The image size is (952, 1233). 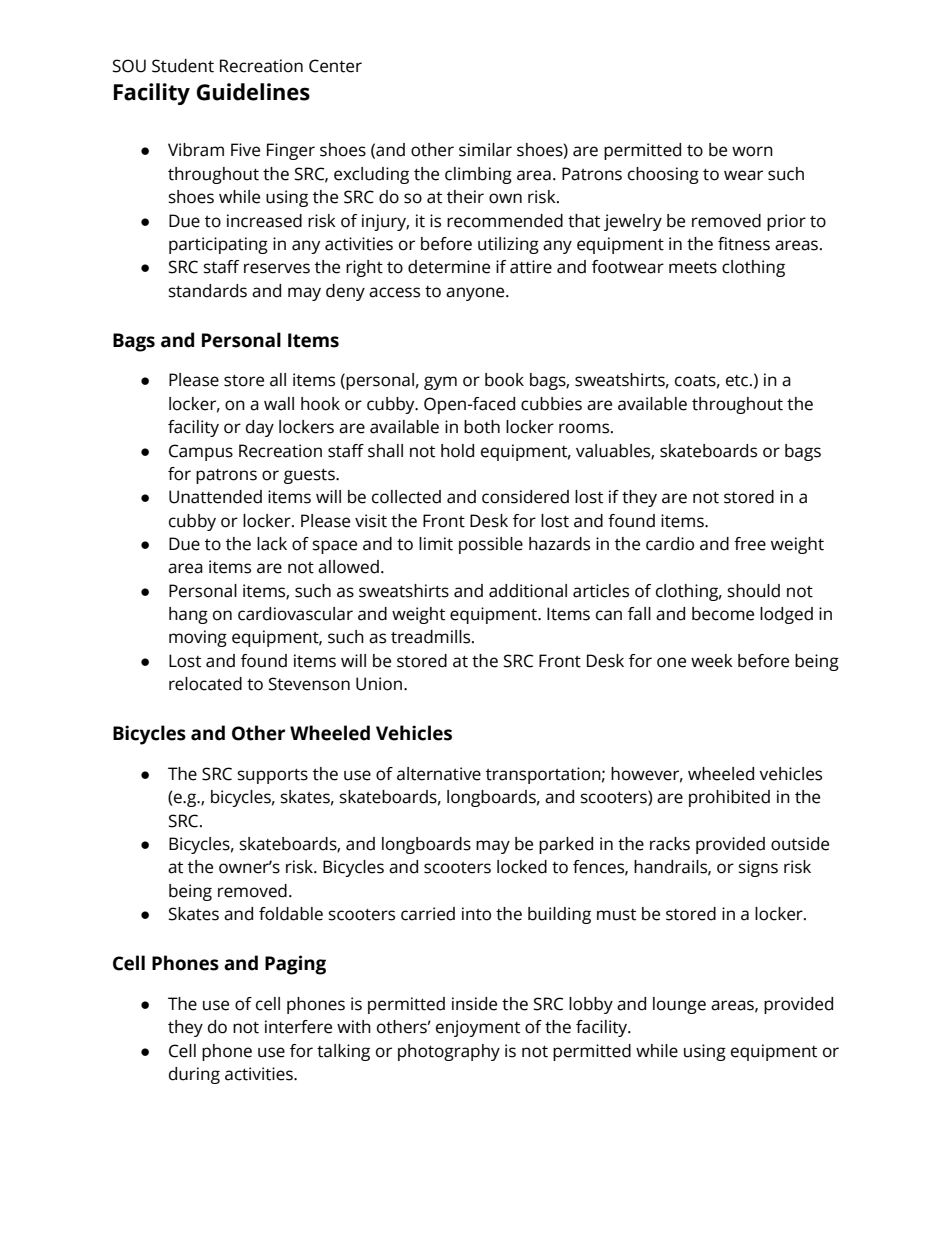 I want to click on interfere, so click(x=298, y=1027).
